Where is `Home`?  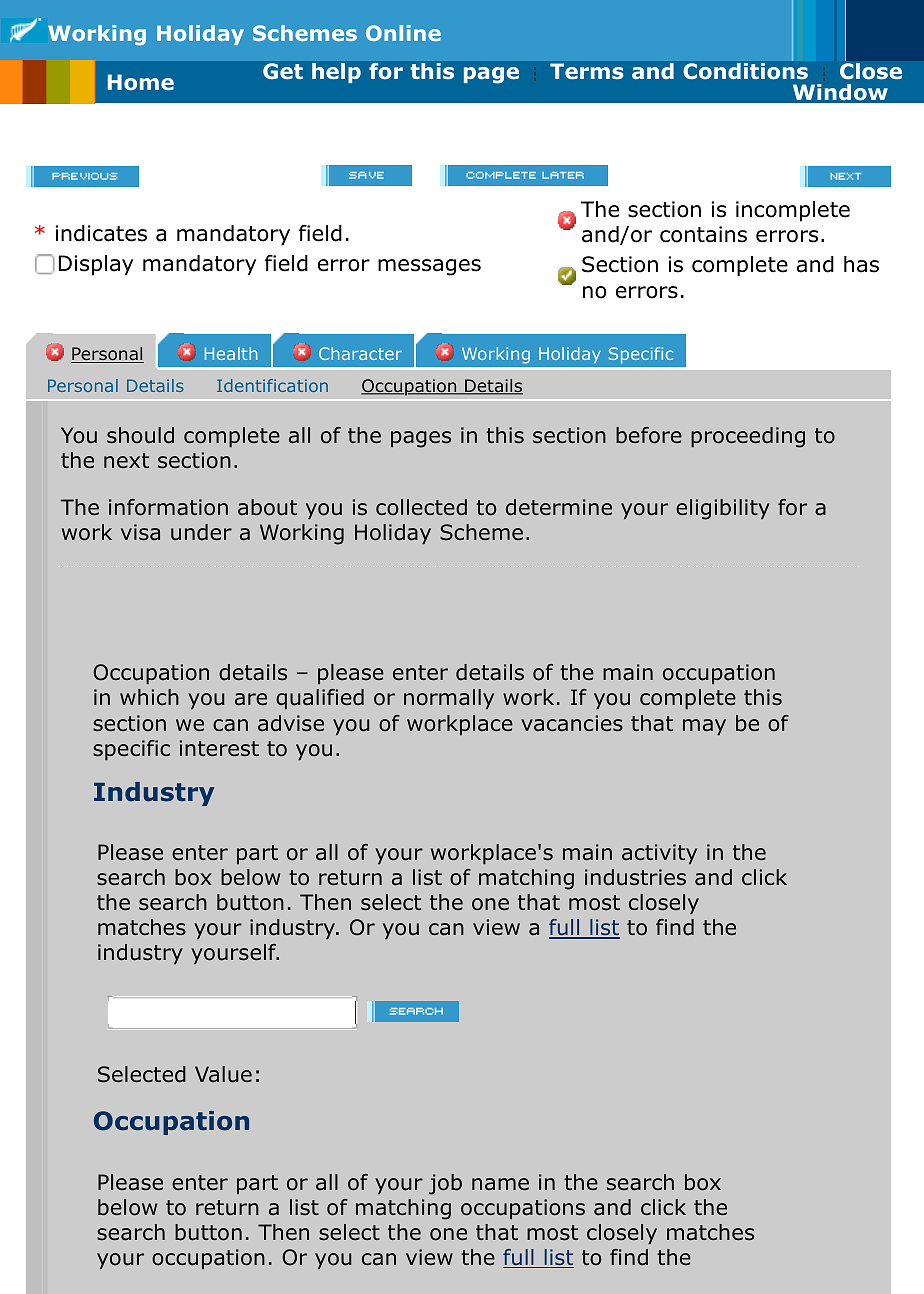 Home is located at coordinates (141, 82).
